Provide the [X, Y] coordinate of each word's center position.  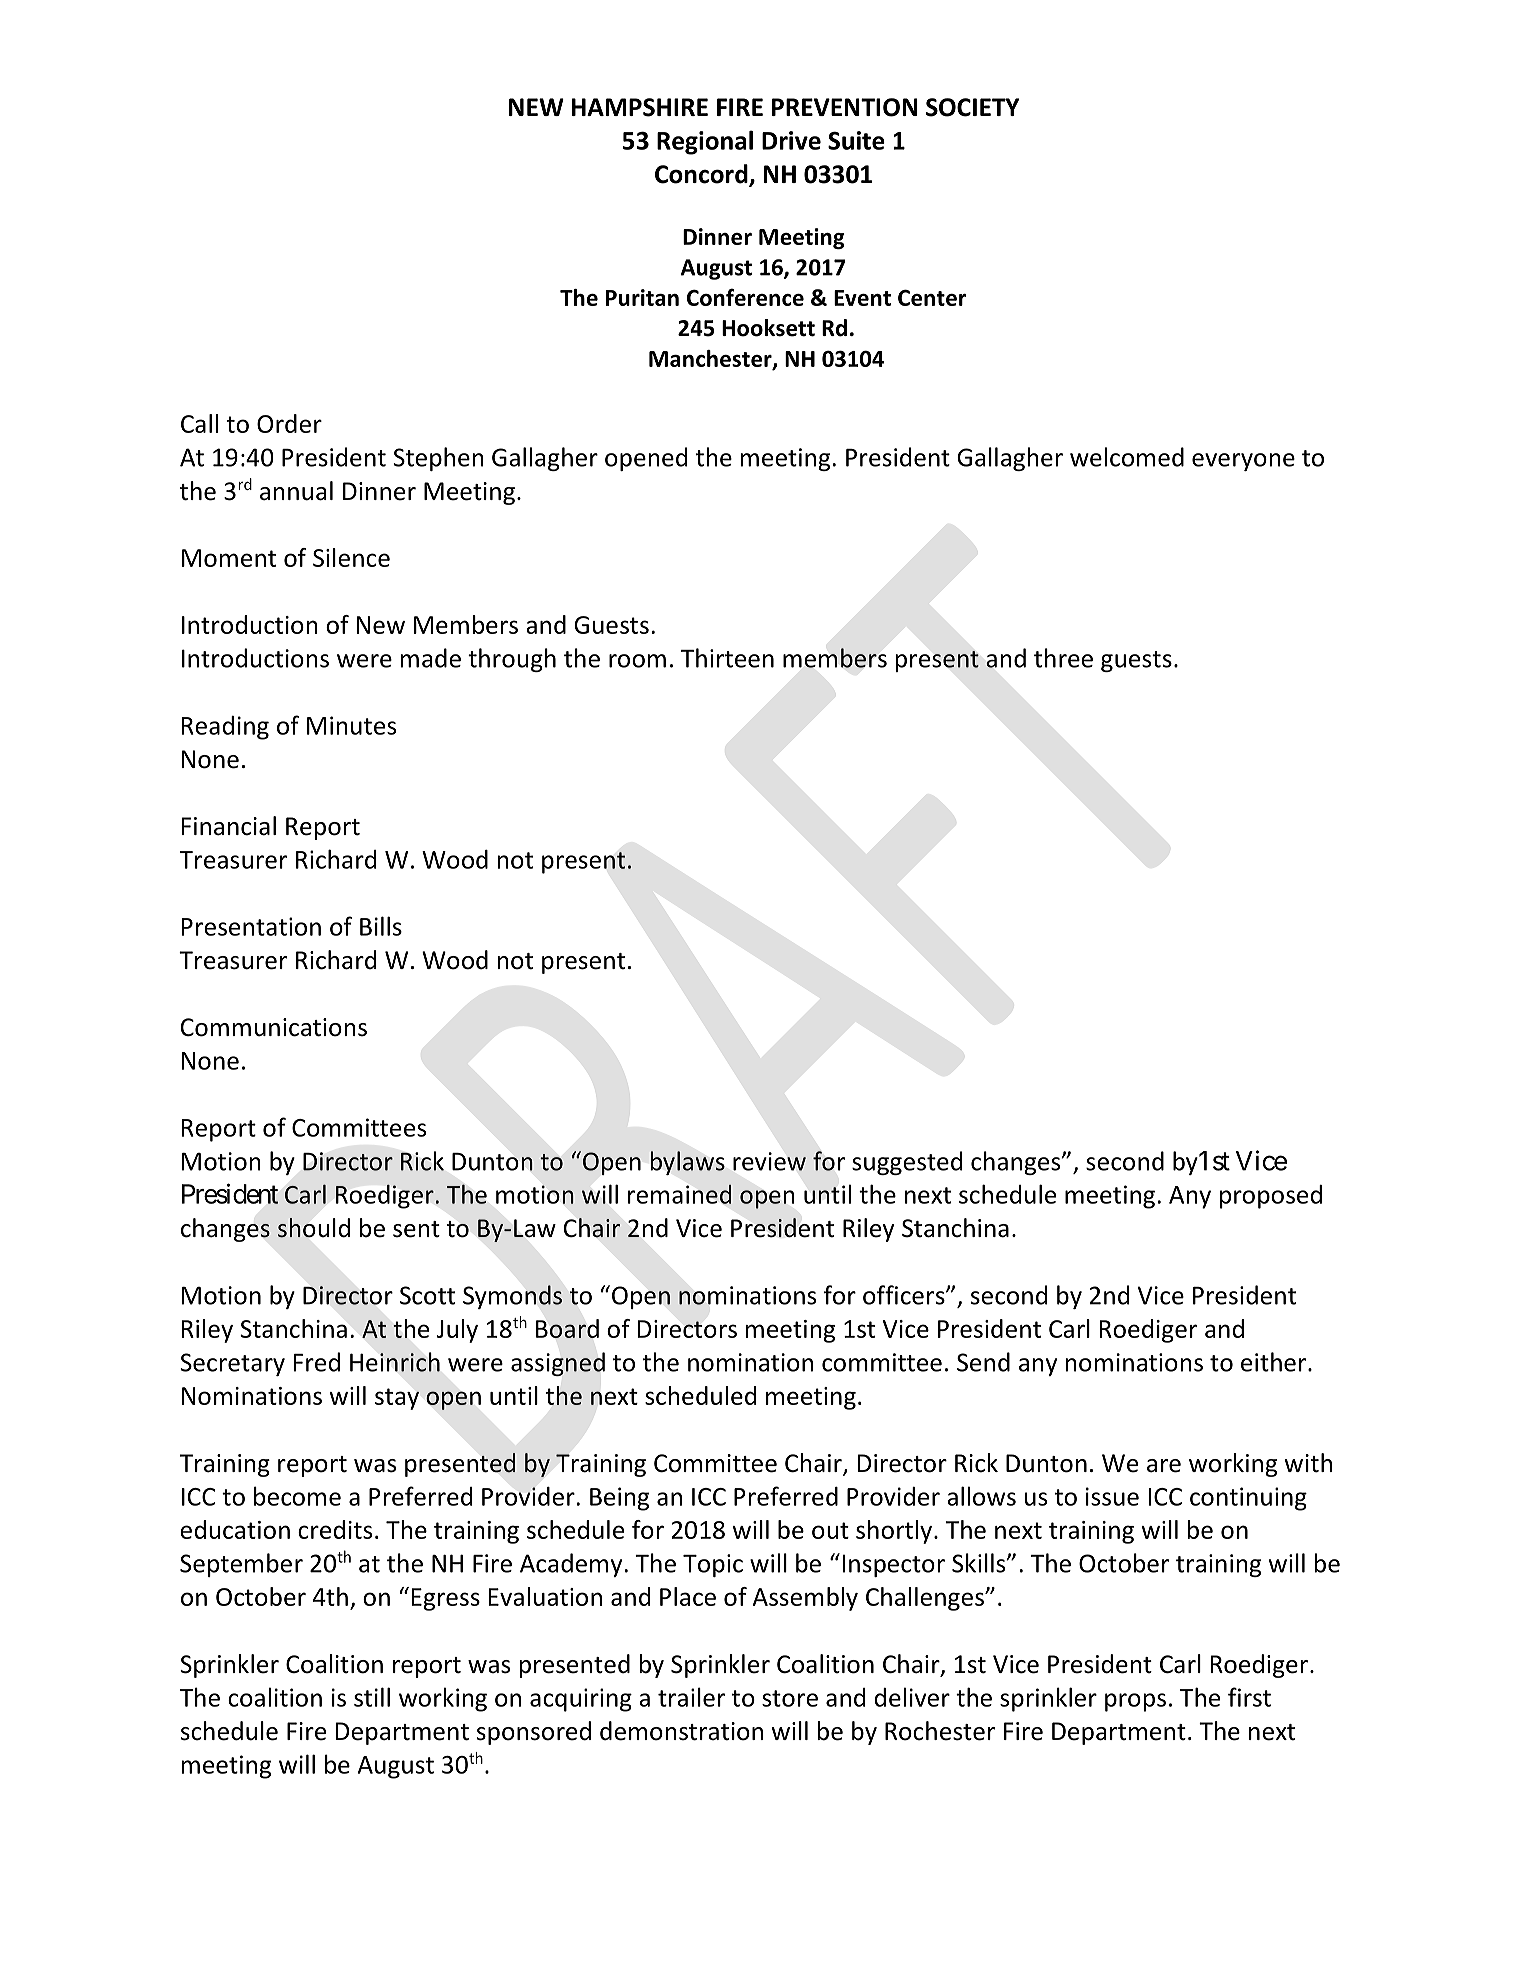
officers [905, 1295]
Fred [317, 1362]
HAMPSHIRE [640, 107]
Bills [381, 926]
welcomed [1127, 457]
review [769, 1161]
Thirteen [727, 658]
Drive [791, 140]
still [372, 1697]
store [790, 1698]
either [1275, 1362]
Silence [351, 557]
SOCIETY [972, 107]
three [1063, 658]
